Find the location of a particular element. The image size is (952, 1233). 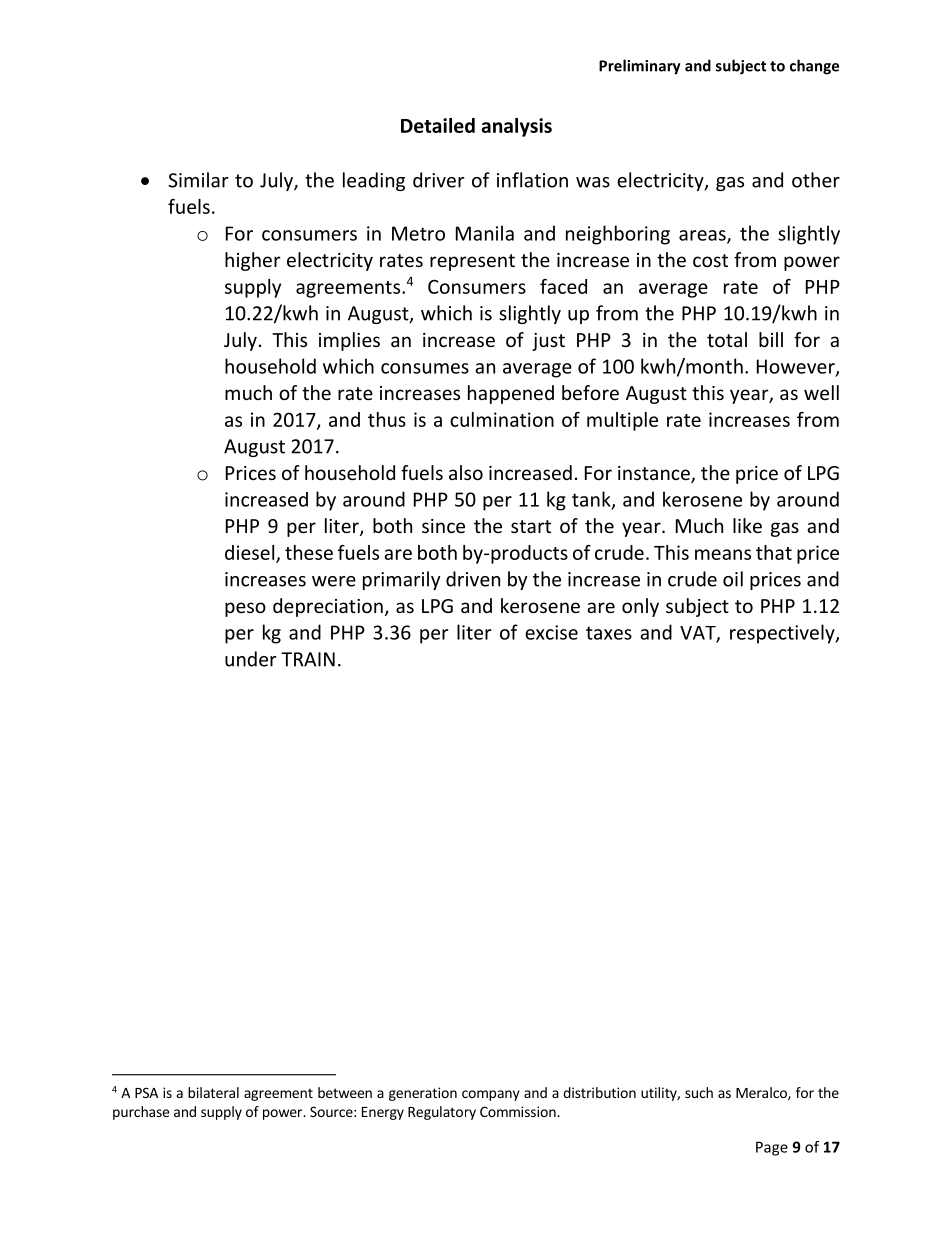

such is located at coordinates (699, 1092).
